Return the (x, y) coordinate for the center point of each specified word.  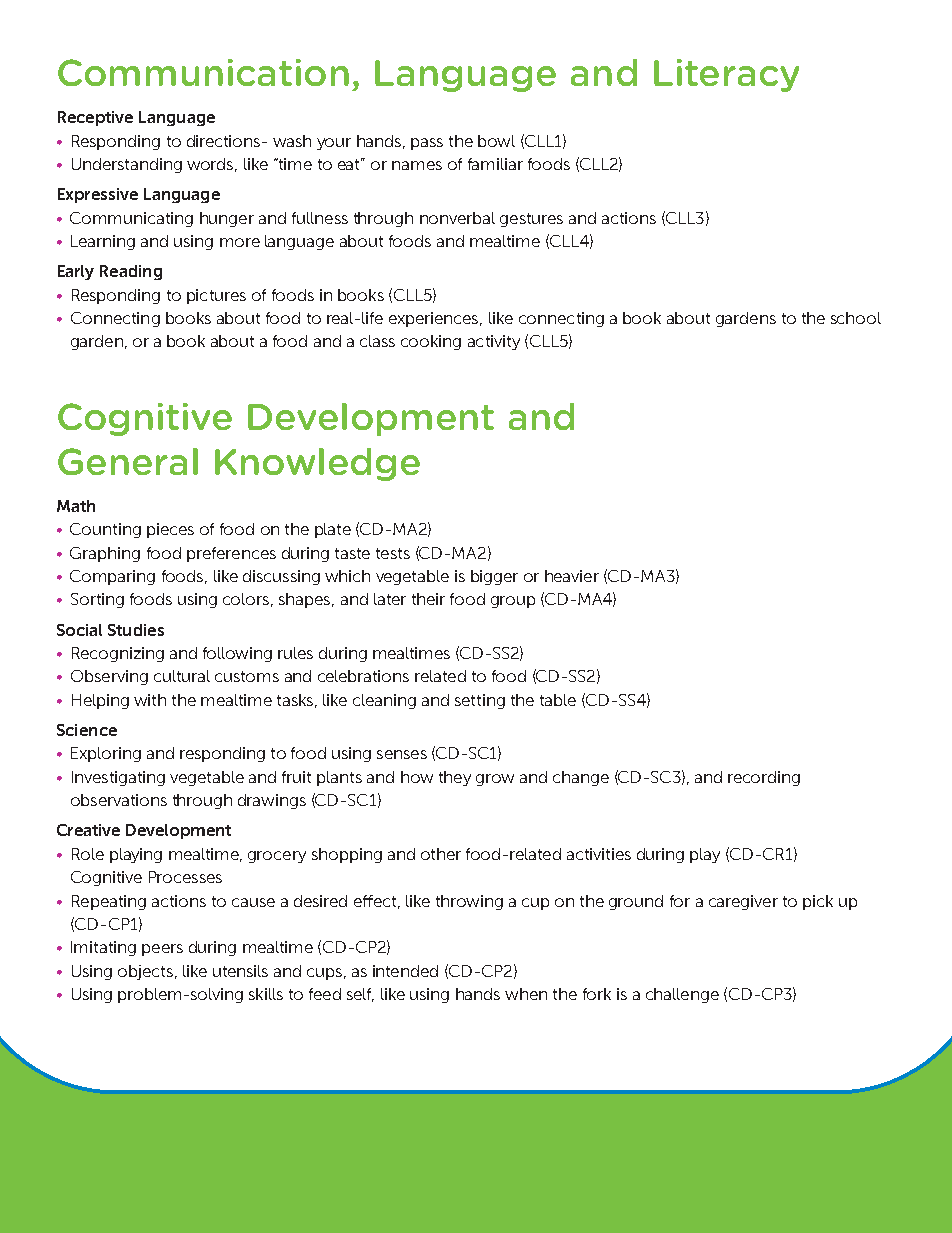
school (856, 318)
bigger (494, 577)
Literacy (726, 75)
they (455, 778)
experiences (435, 319)
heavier (572, 576)
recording (764, 778)
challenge (682, 995)
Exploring (106, 754)
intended (405, 971)
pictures (216, 296)
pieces (170, 530)
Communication (203, 72)
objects (145, 972)
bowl (496, 141)
